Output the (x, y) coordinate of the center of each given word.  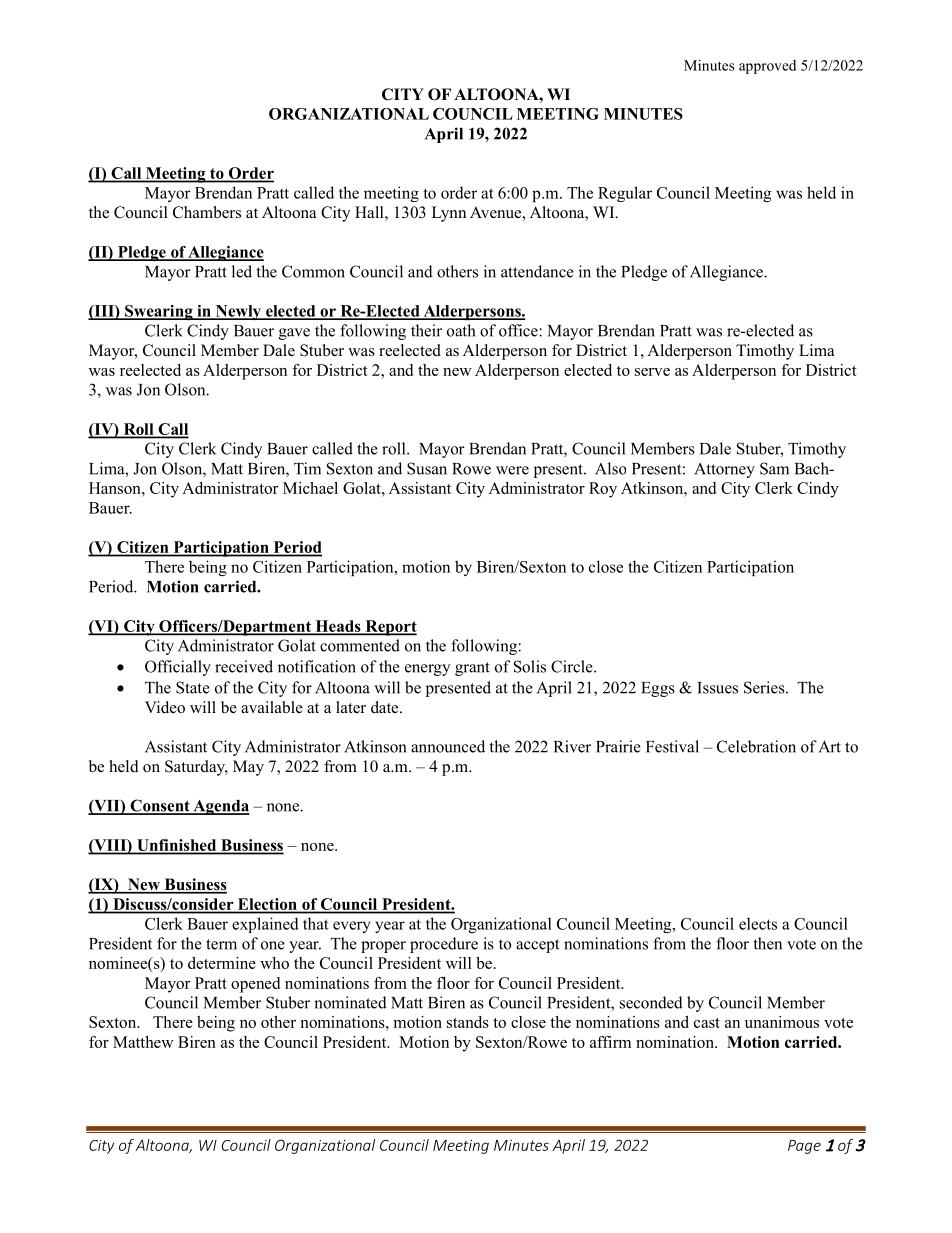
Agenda (220, 807)
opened (255, 985)
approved (767, 67)
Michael (310, 488)
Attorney (724, 470)
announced (448, 746)
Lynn (449, 214)
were (512, 470)
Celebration (756, 746)
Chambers (207, 212)
